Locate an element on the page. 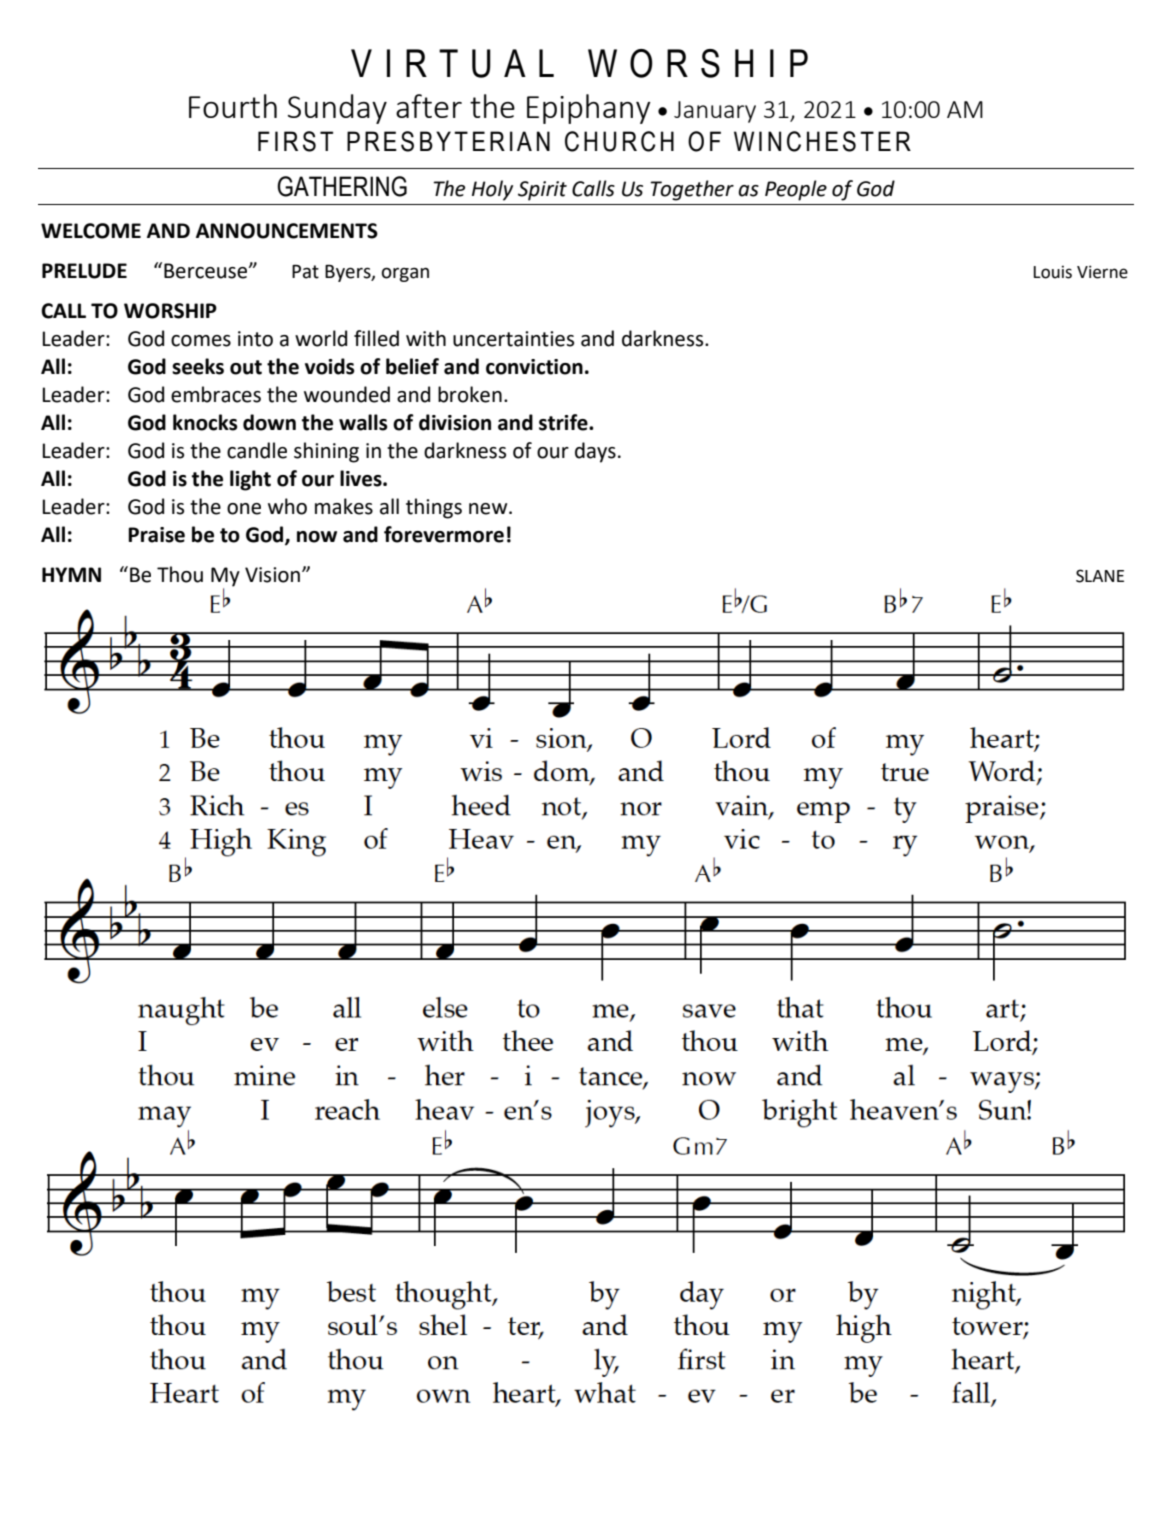  Thou is located at coordinates (180, 574).
